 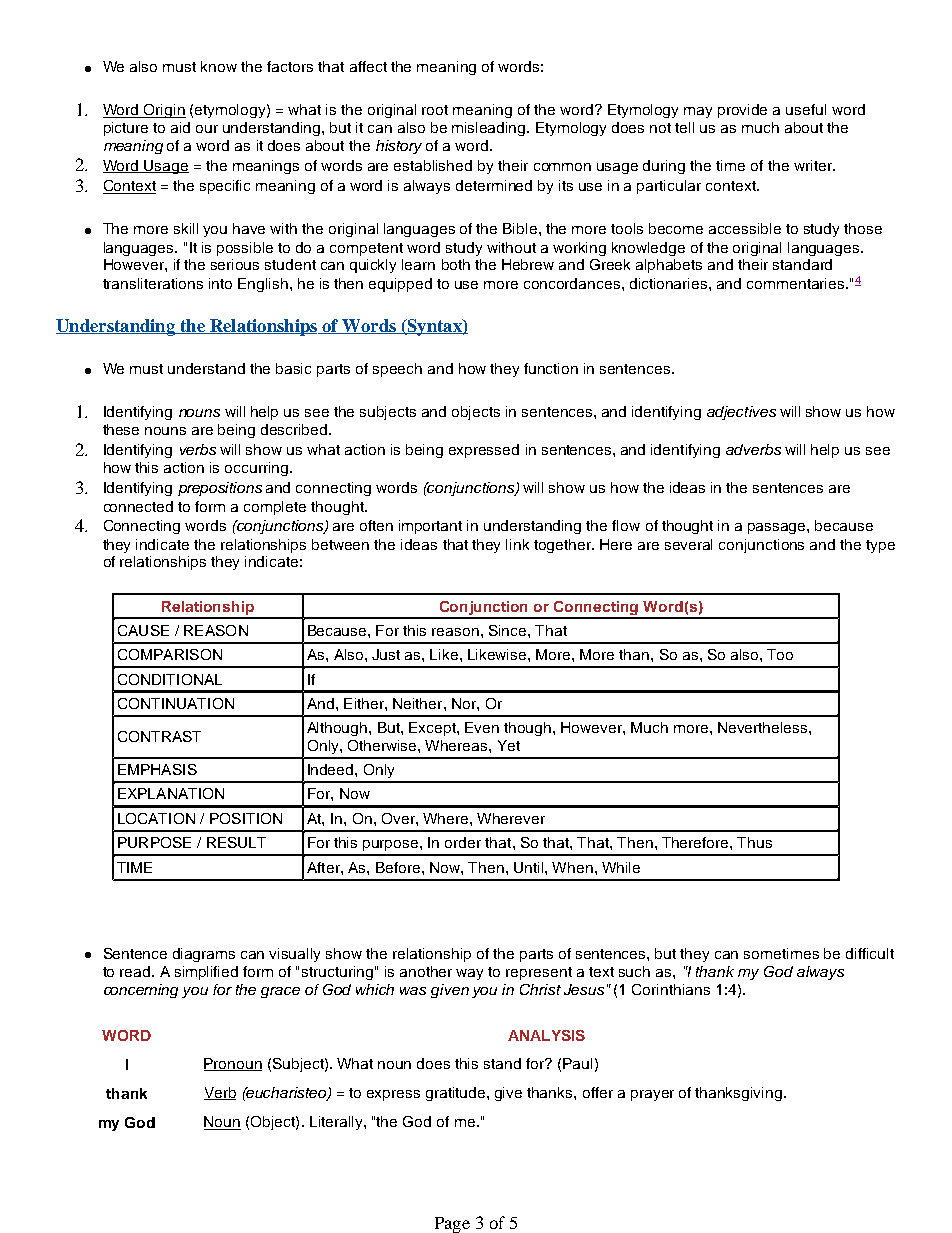 I want to click on misleading, so click(x=490, y=129).
